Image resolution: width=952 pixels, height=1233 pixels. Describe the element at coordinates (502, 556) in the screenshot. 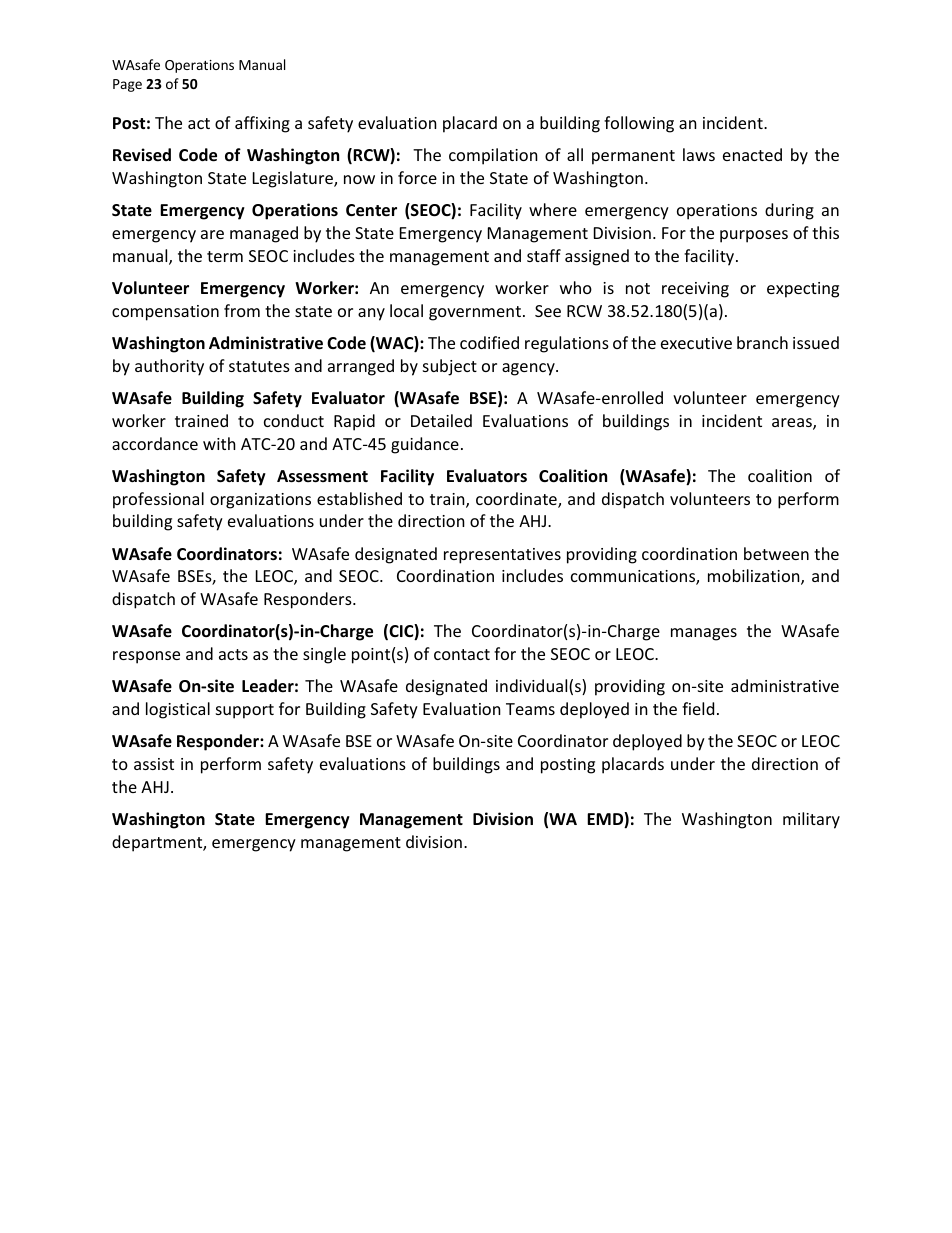

I see `representatives` at that location.
